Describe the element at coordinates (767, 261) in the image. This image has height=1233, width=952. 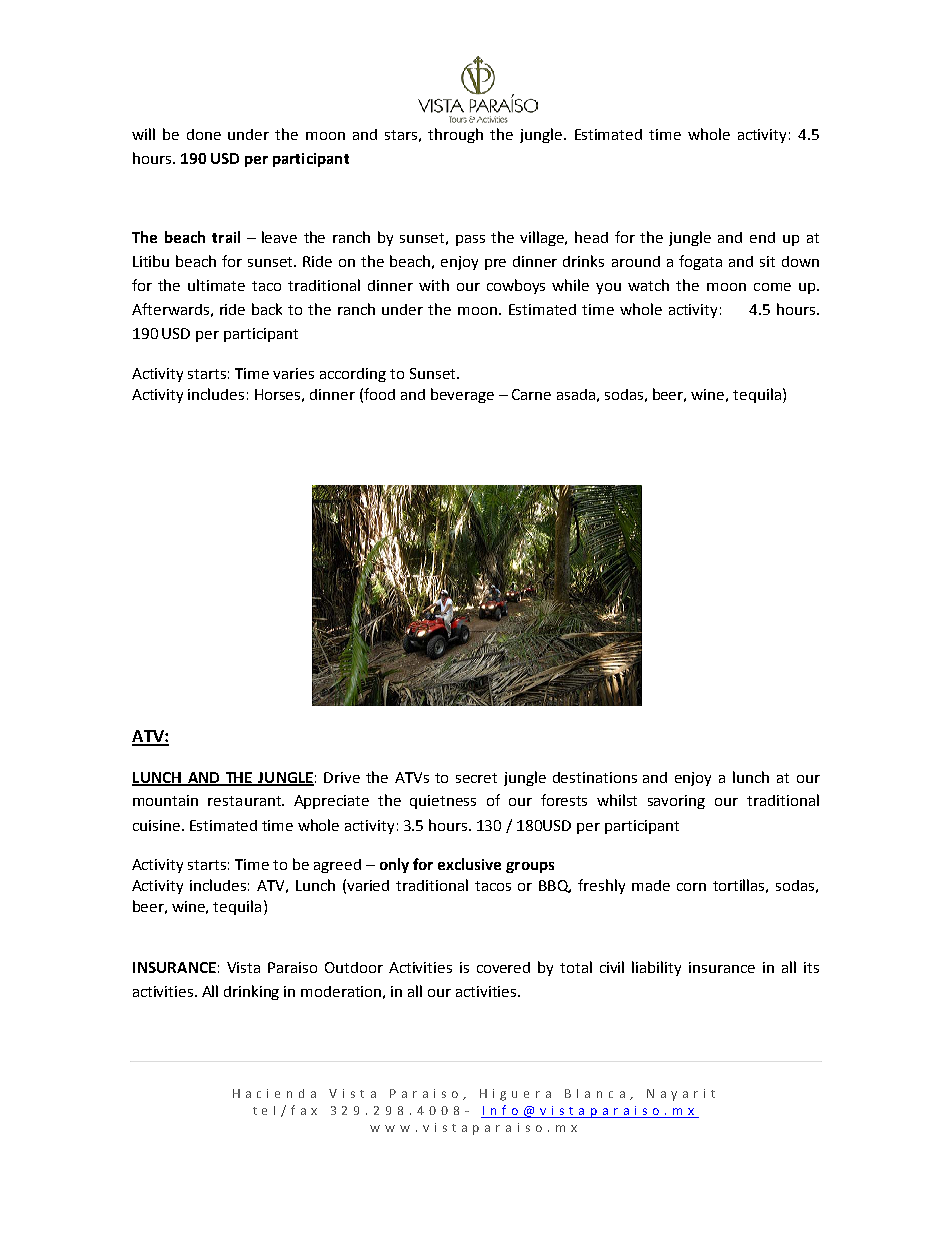
I see `sit` at that location.
